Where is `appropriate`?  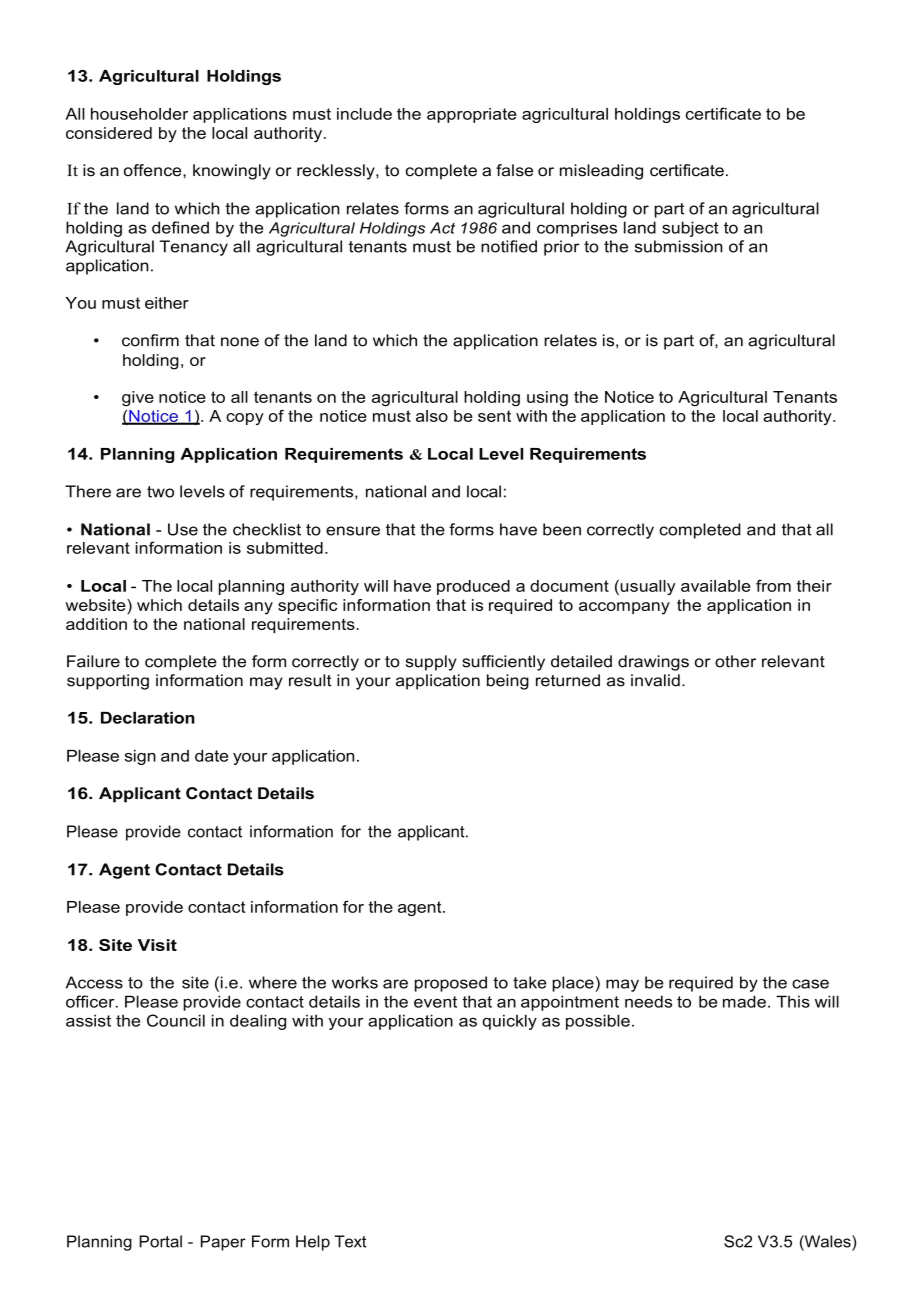
appropriate is located at coordinates (472, 115).
